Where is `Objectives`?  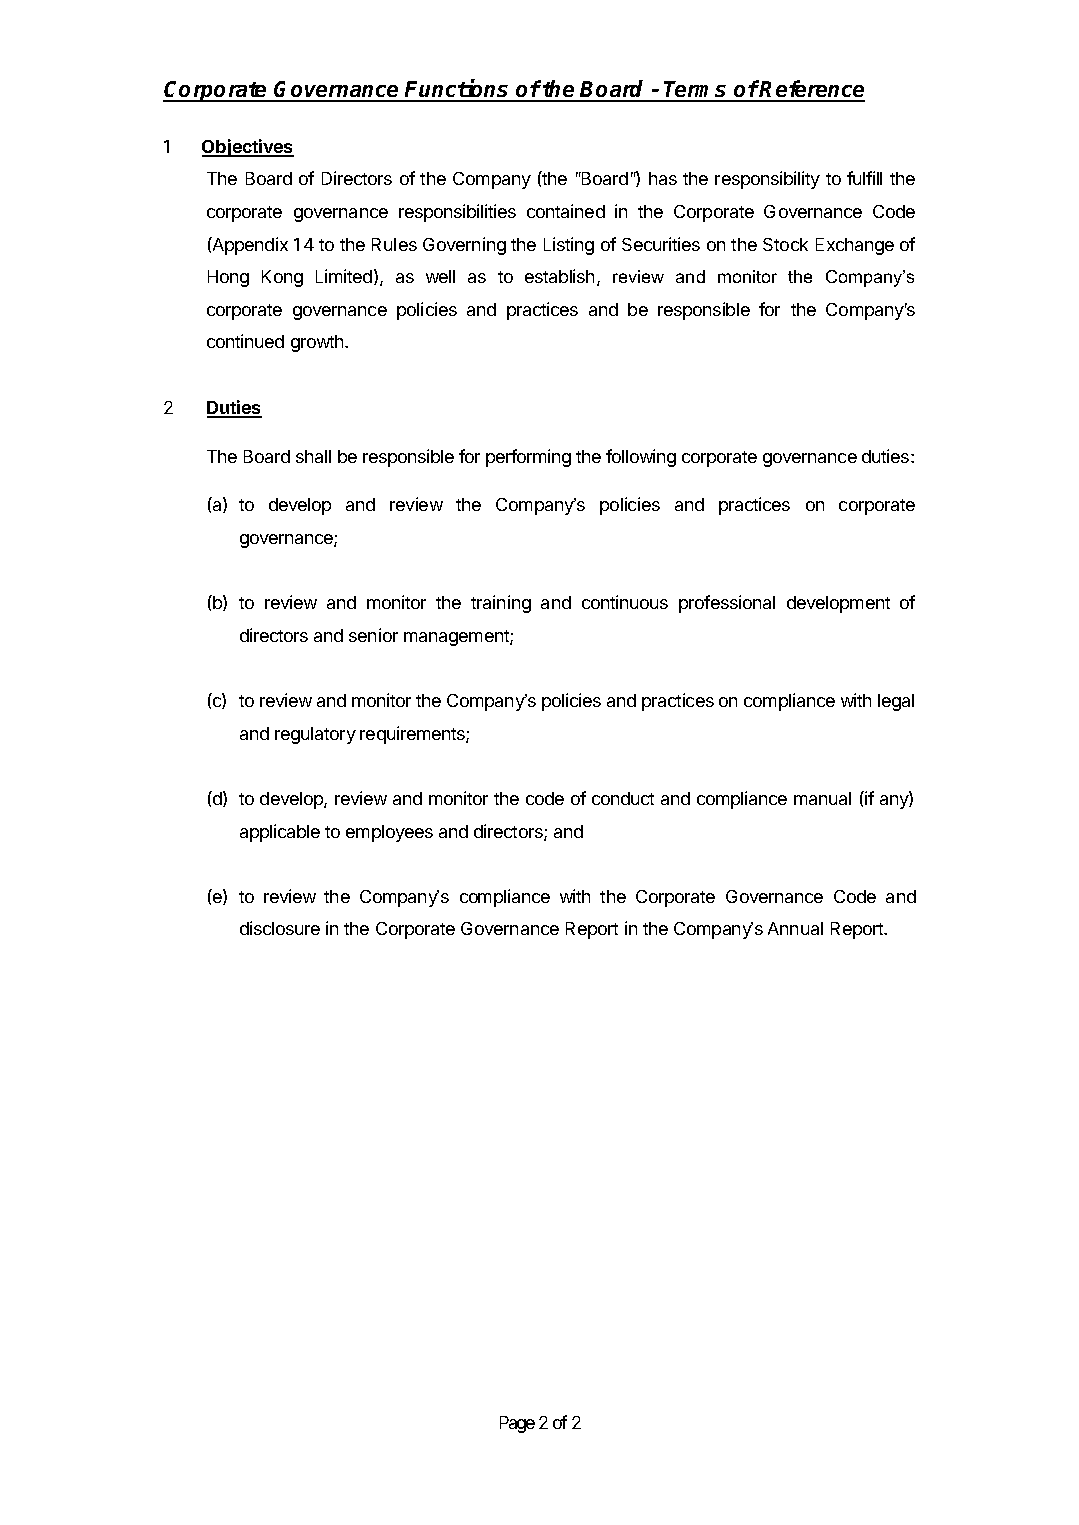 Objectives is located at coordinates (248, 148).
